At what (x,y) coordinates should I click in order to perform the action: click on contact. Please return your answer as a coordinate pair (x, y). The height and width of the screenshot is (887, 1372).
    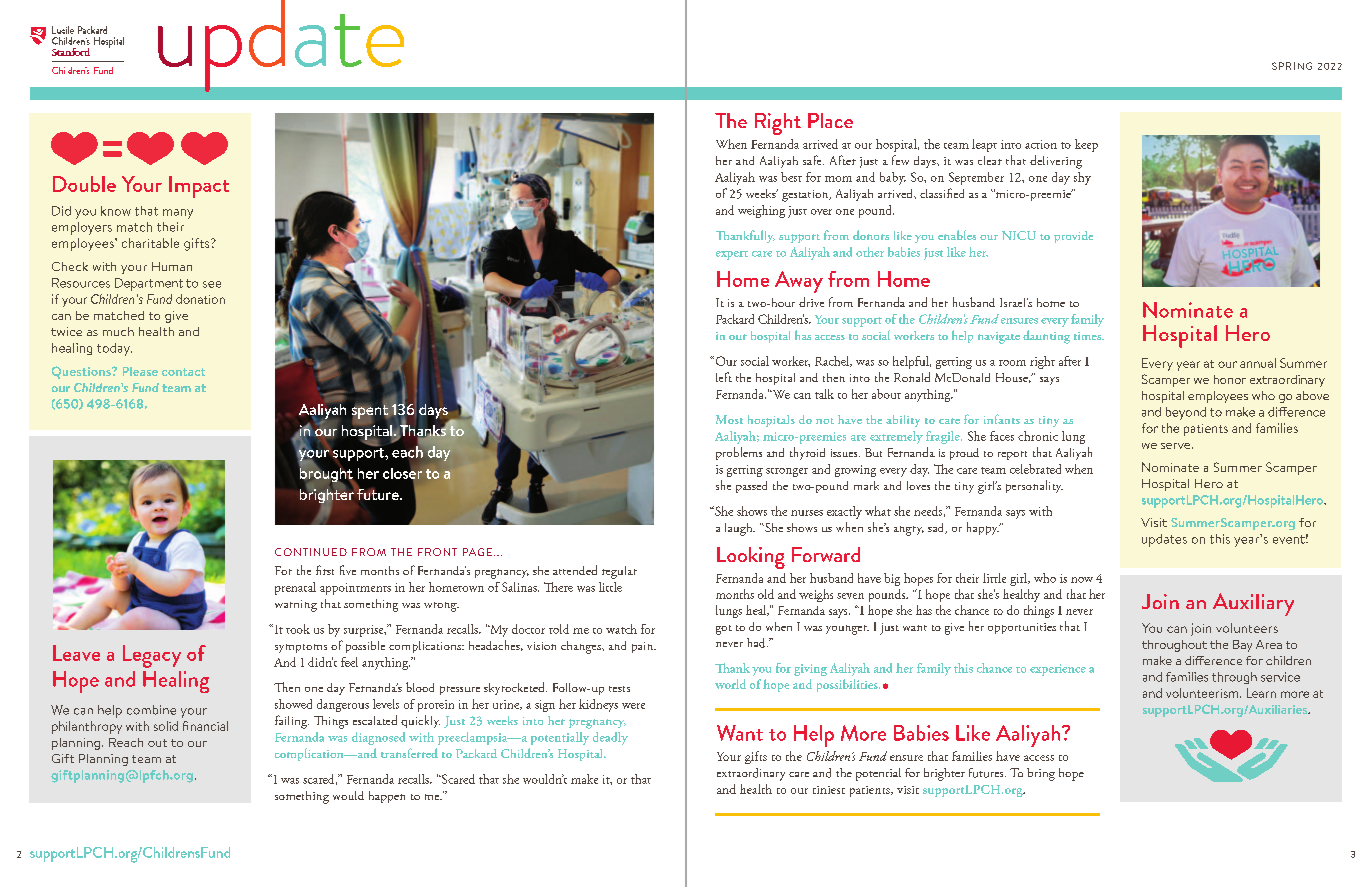
    Looking at the image, I should click on (183, 372).
